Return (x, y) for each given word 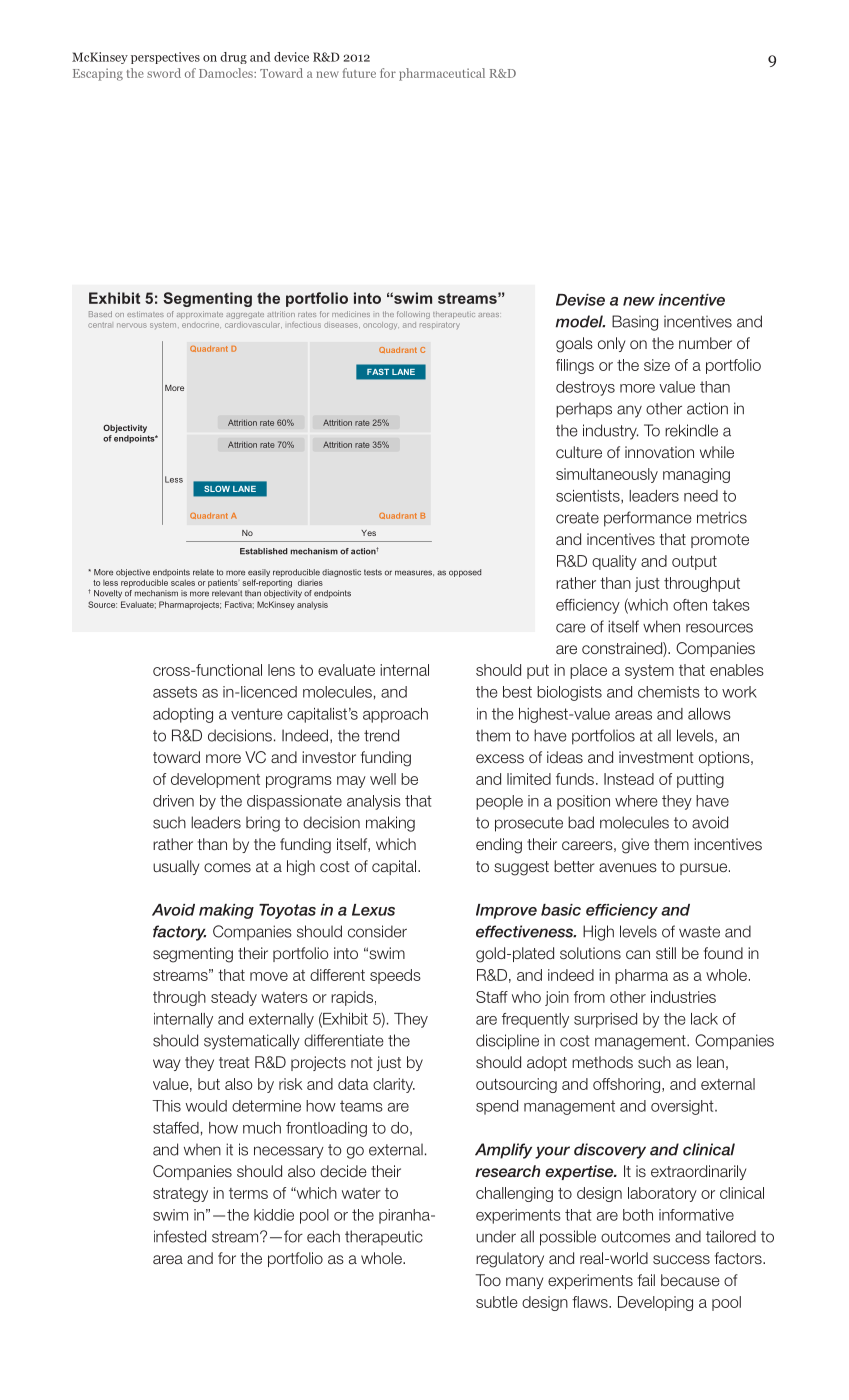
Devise (580, 300)
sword (164, 73)
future (359, 73)
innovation (659, 452)
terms (248, 1193)
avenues (628, 868)
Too (488, 1280)
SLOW (217, 489)
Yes (368, 533)
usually (176, 867)
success (681, 1260)
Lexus (373, 910)
